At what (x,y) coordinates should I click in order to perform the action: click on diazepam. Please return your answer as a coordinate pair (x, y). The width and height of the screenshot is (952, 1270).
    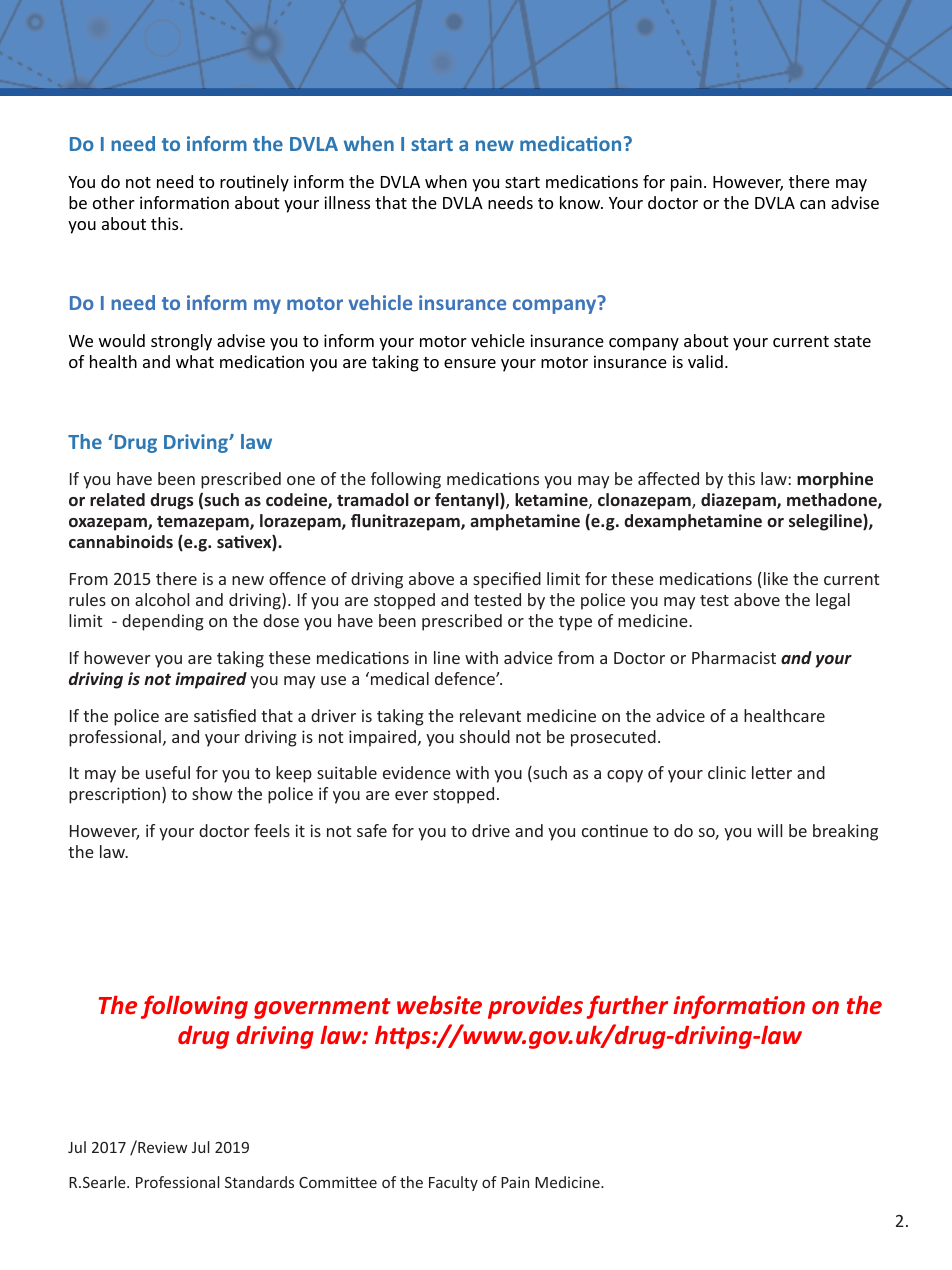
    Looking at the image, I should click on (739, 501).
